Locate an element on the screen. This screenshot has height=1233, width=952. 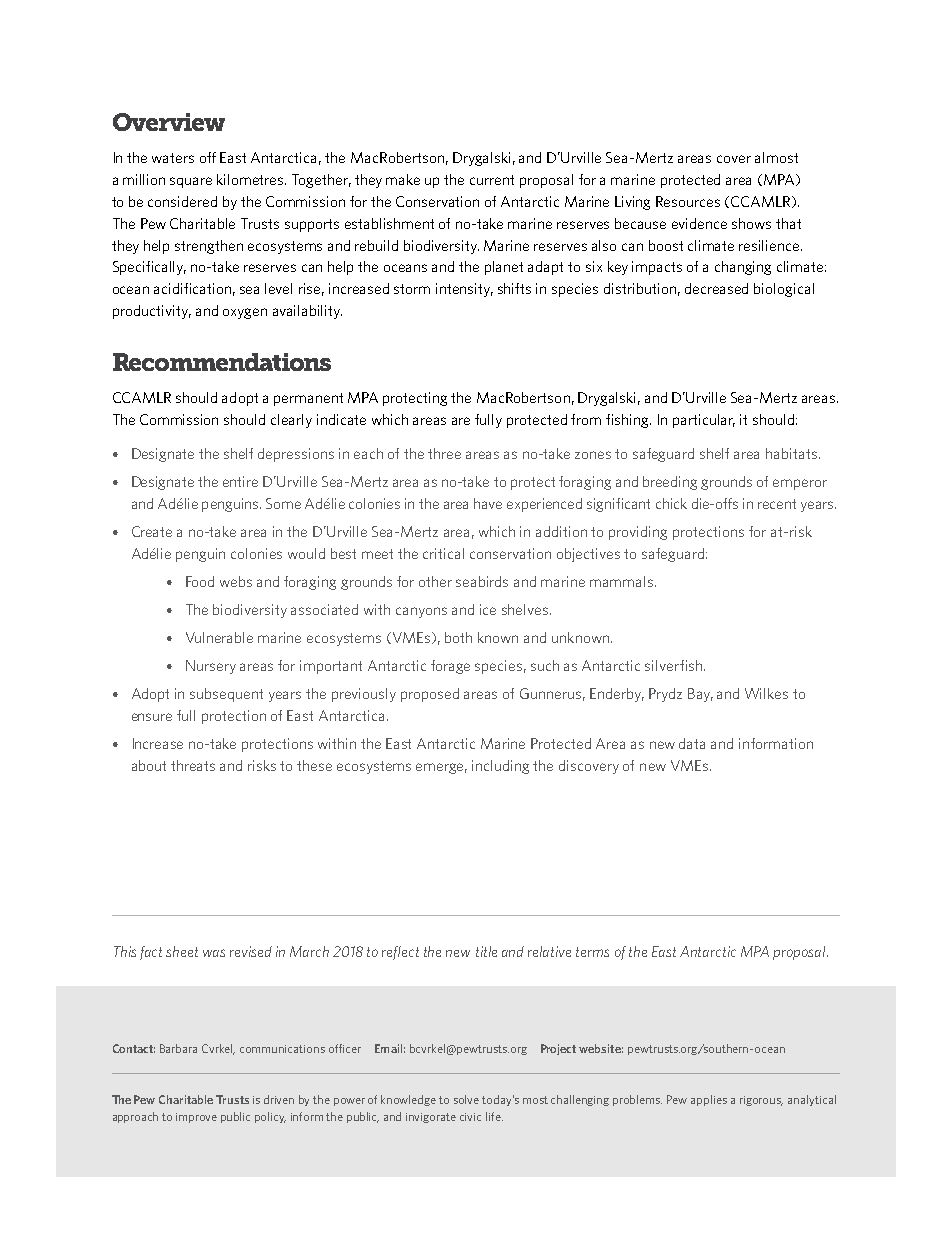
emerge is located at coordinates (441, 768).
